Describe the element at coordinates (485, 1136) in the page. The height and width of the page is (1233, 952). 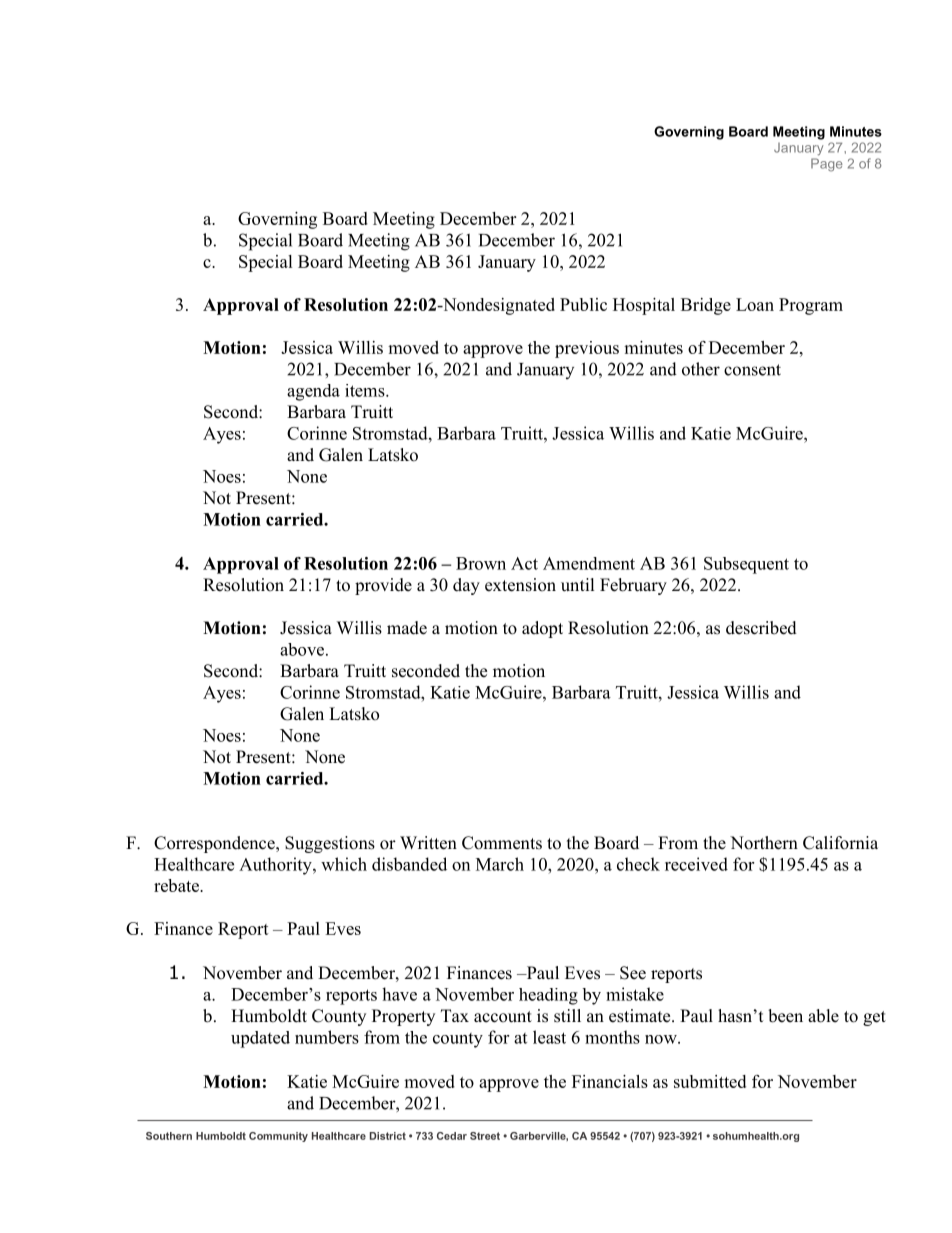
I see `Street` at that location.
